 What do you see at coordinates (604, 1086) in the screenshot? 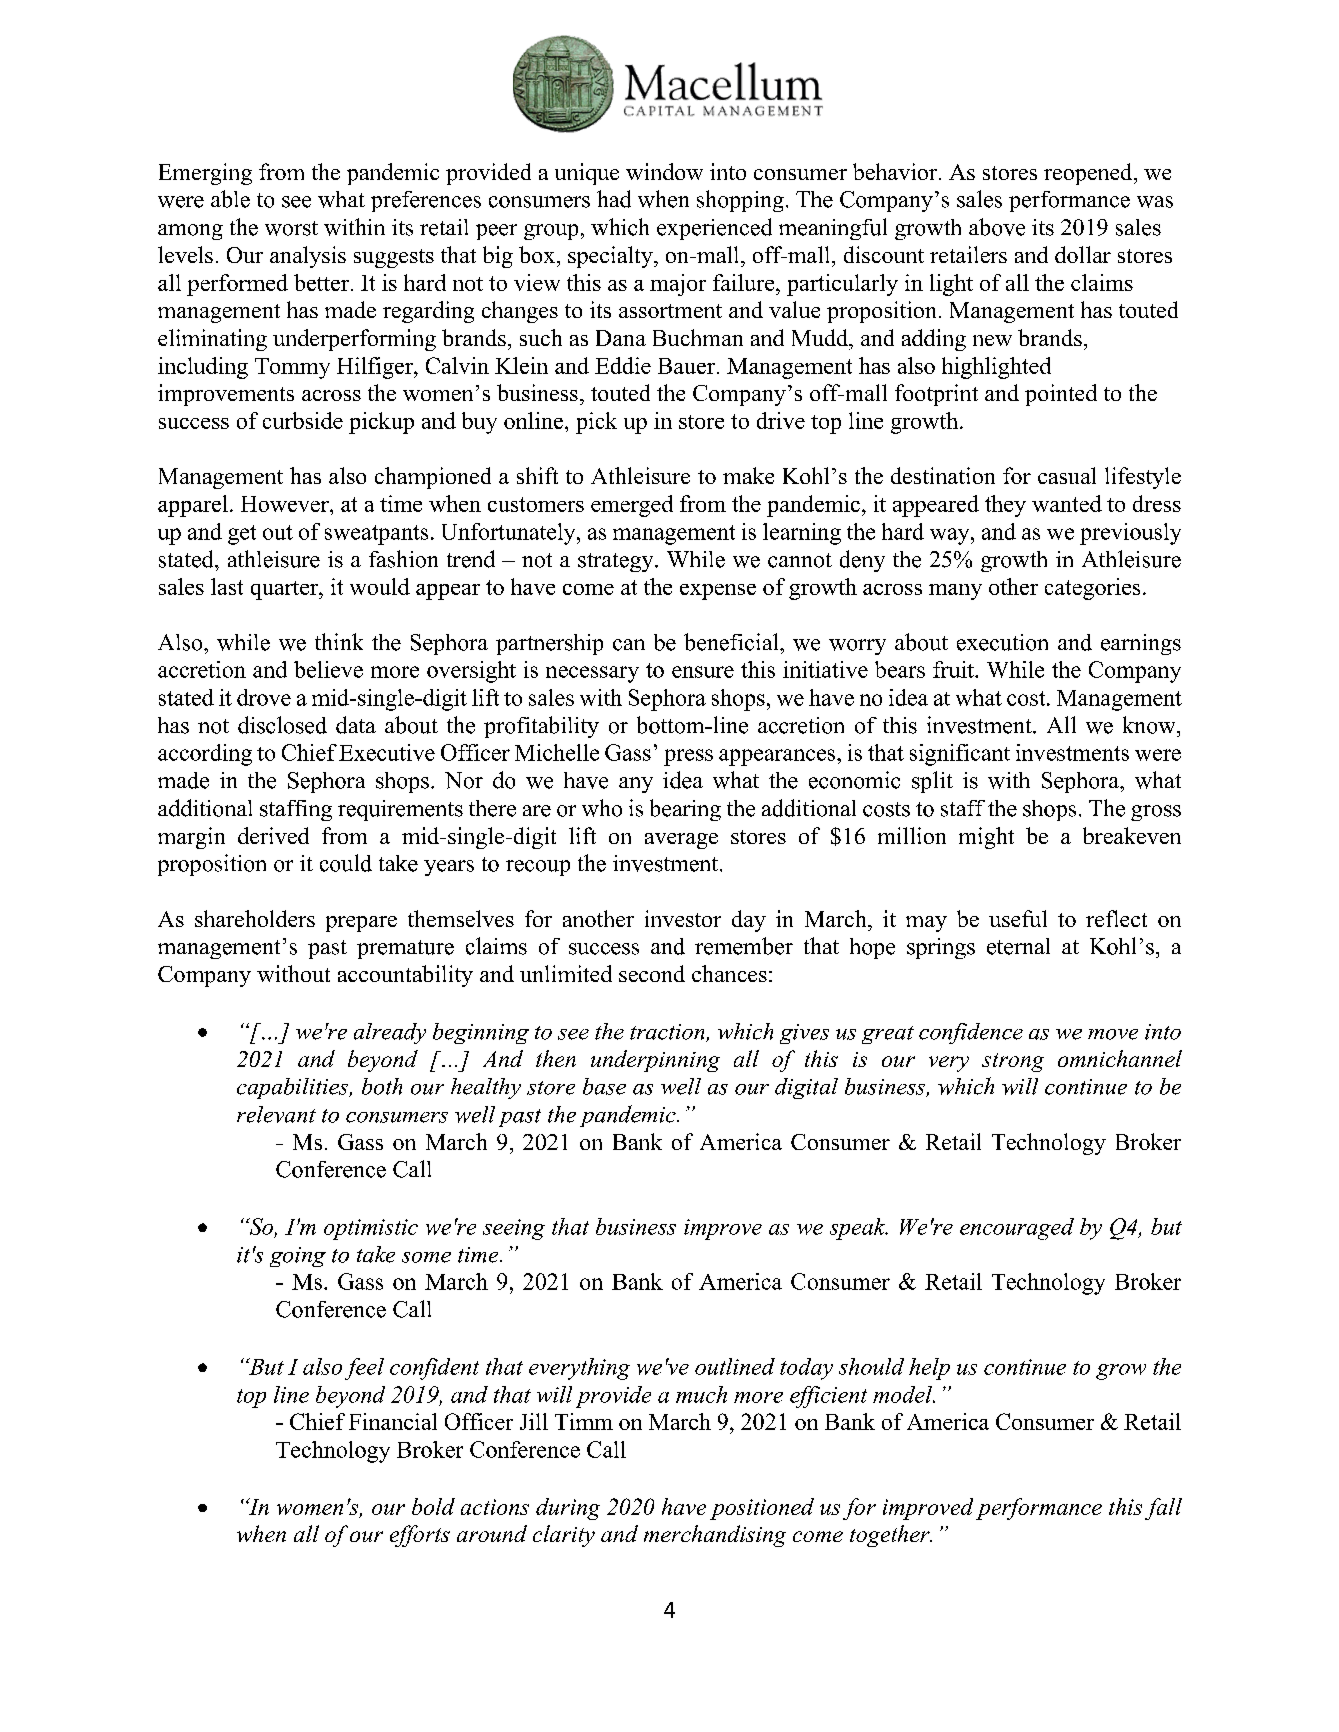
I see `base` at bounding box center [604, 1086].
